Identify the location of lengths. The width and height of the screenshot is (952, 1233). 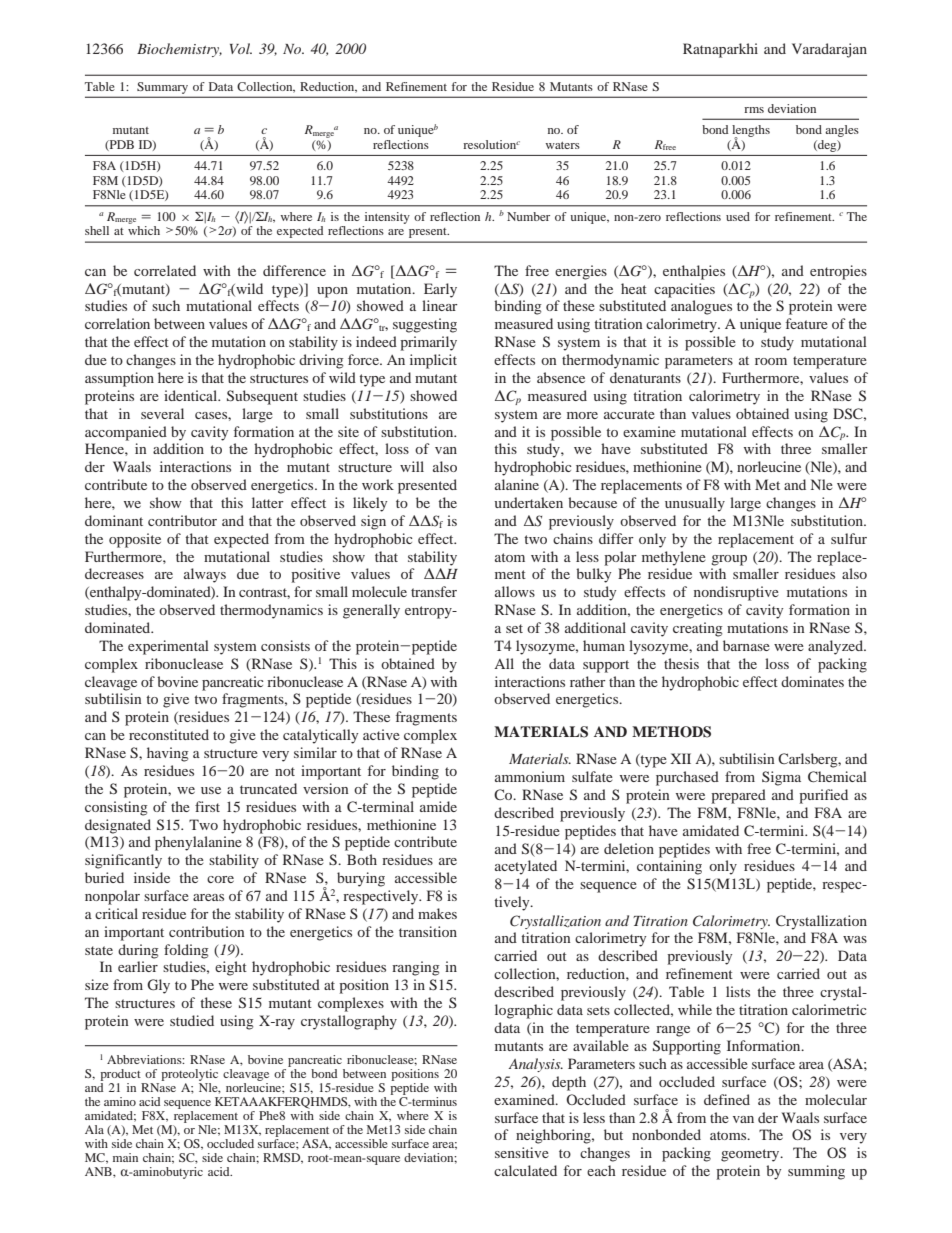
(751, 132).
